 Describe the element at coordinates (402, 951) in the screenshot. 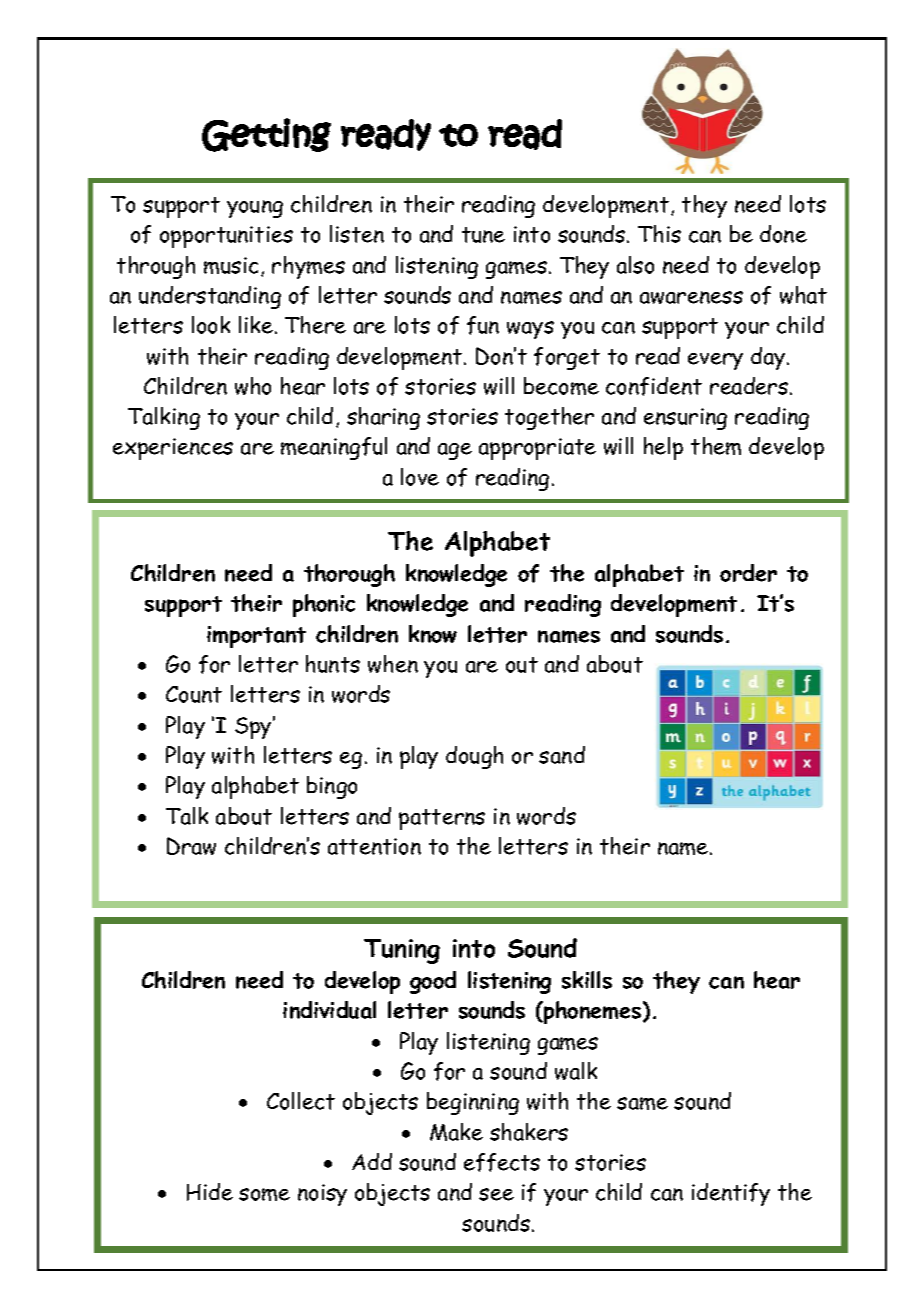

I see `Tuning` at that location.
